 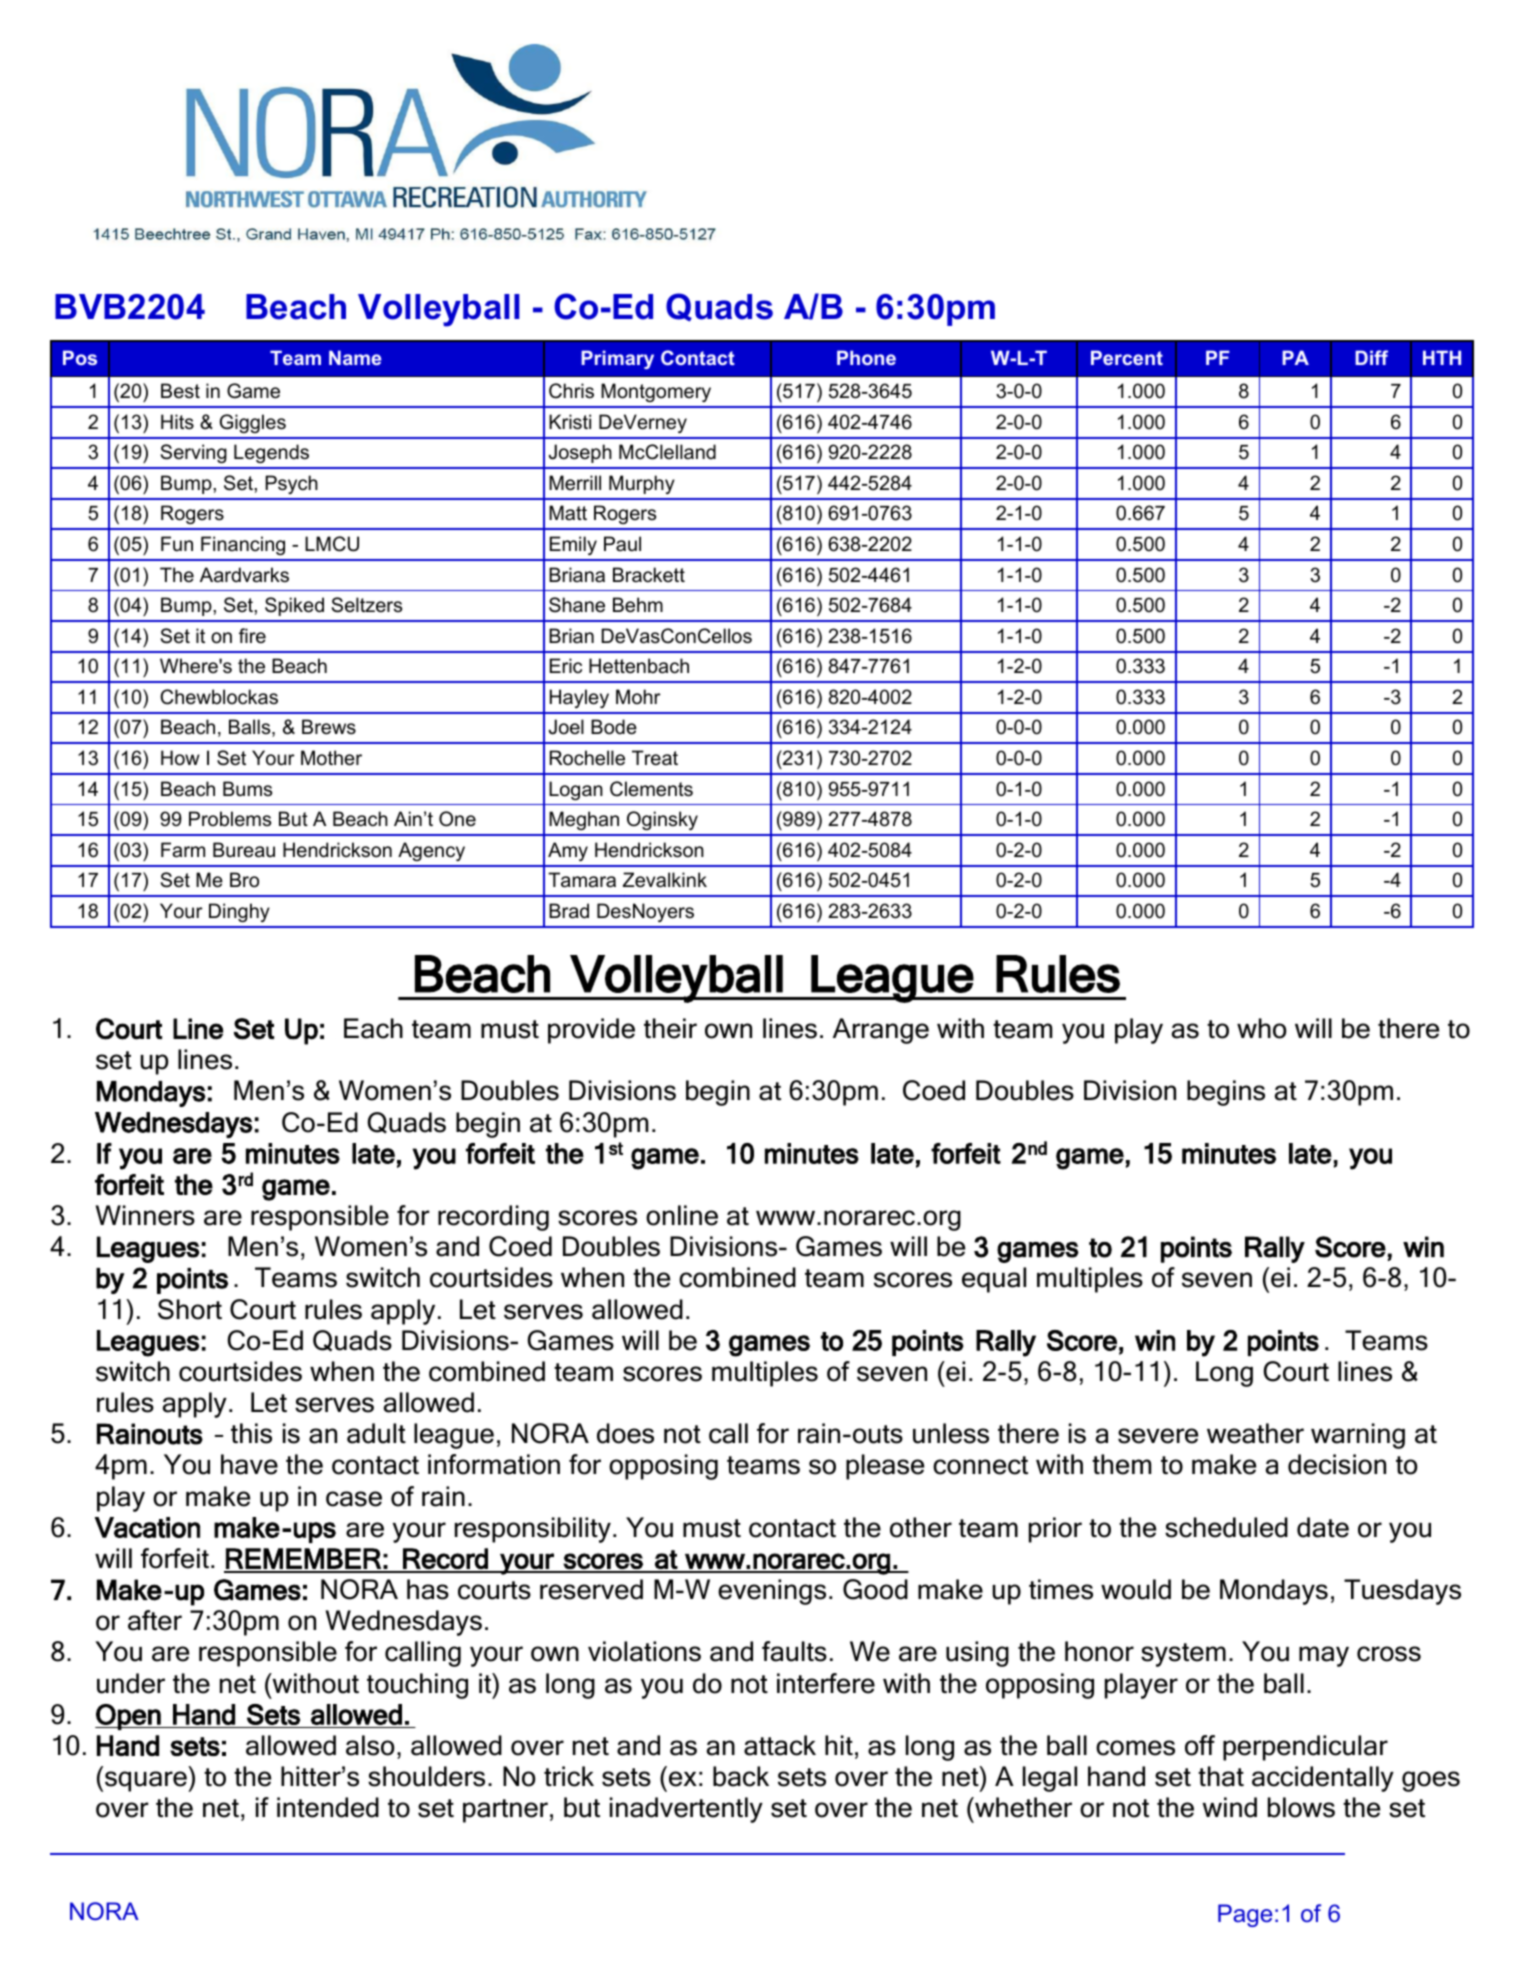 I want to click on Brews, so click(x=329, y=727).
